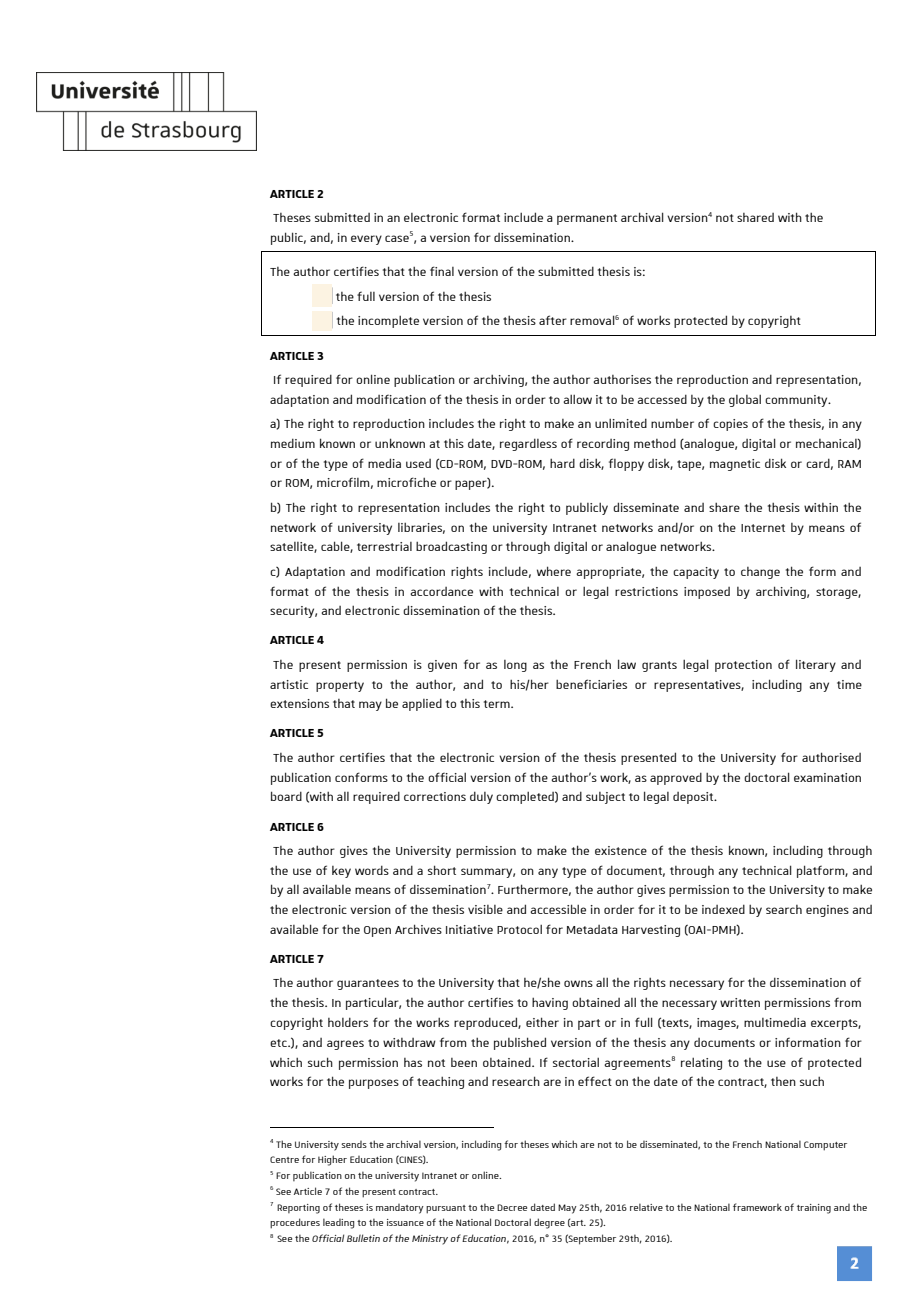 The width and height of the page is (924, 1308). Describe the element at coordinates (745, 400) in the page. I see `global` at that location.
